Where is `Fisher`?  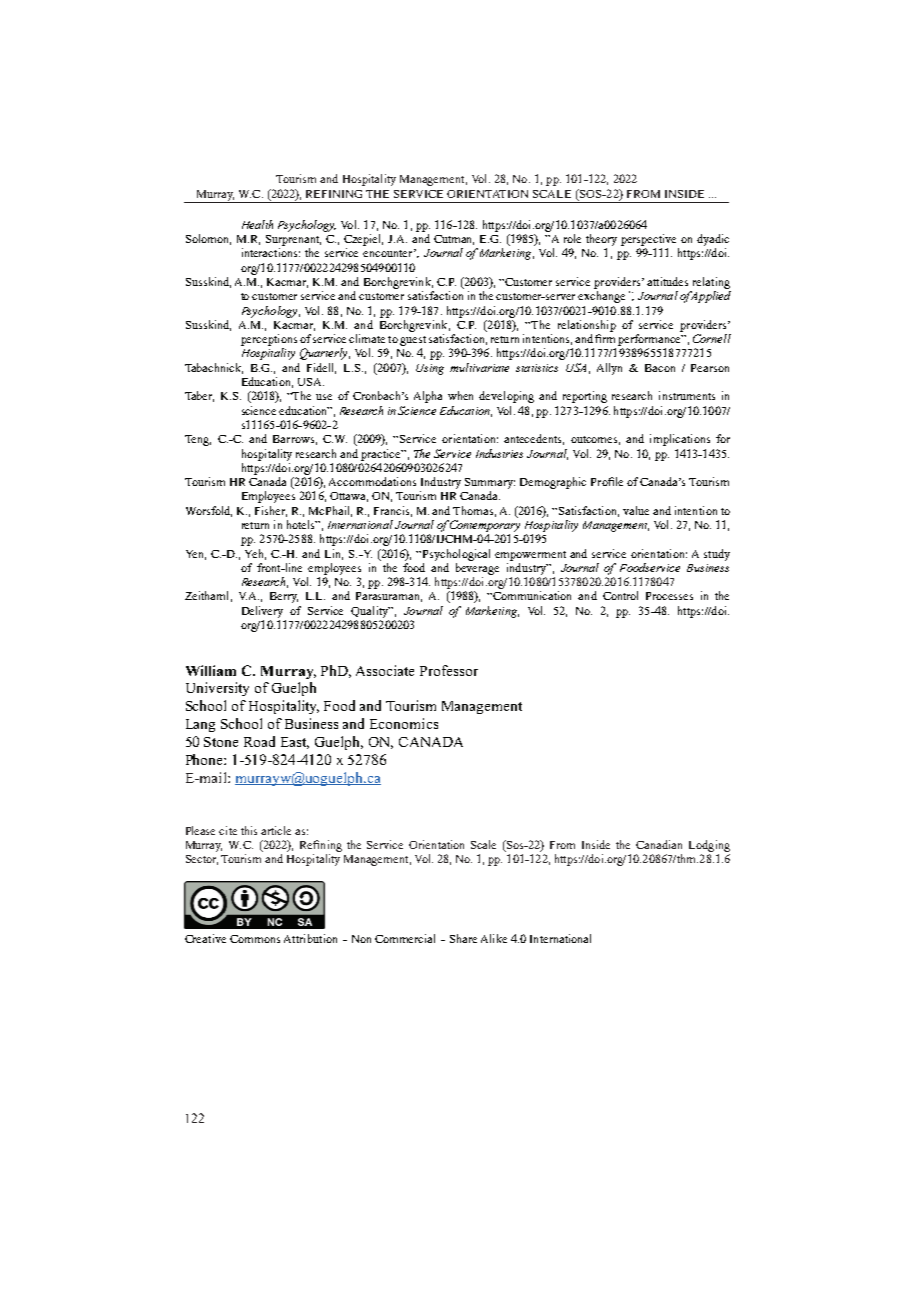 Fisher is located at coordinates (271, 511).
